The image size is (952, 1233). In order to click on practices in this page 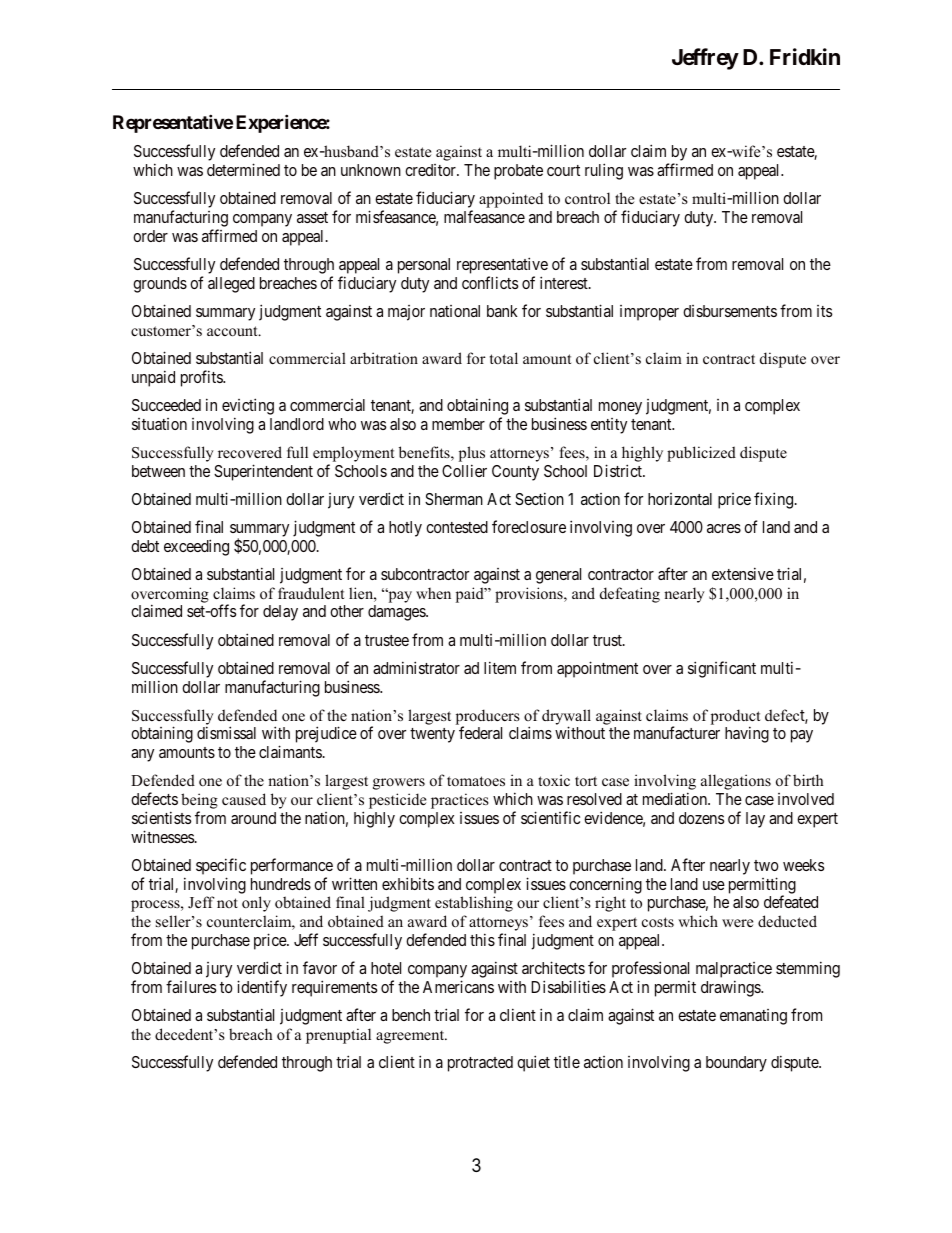, I will do `click(460, 801)`.
